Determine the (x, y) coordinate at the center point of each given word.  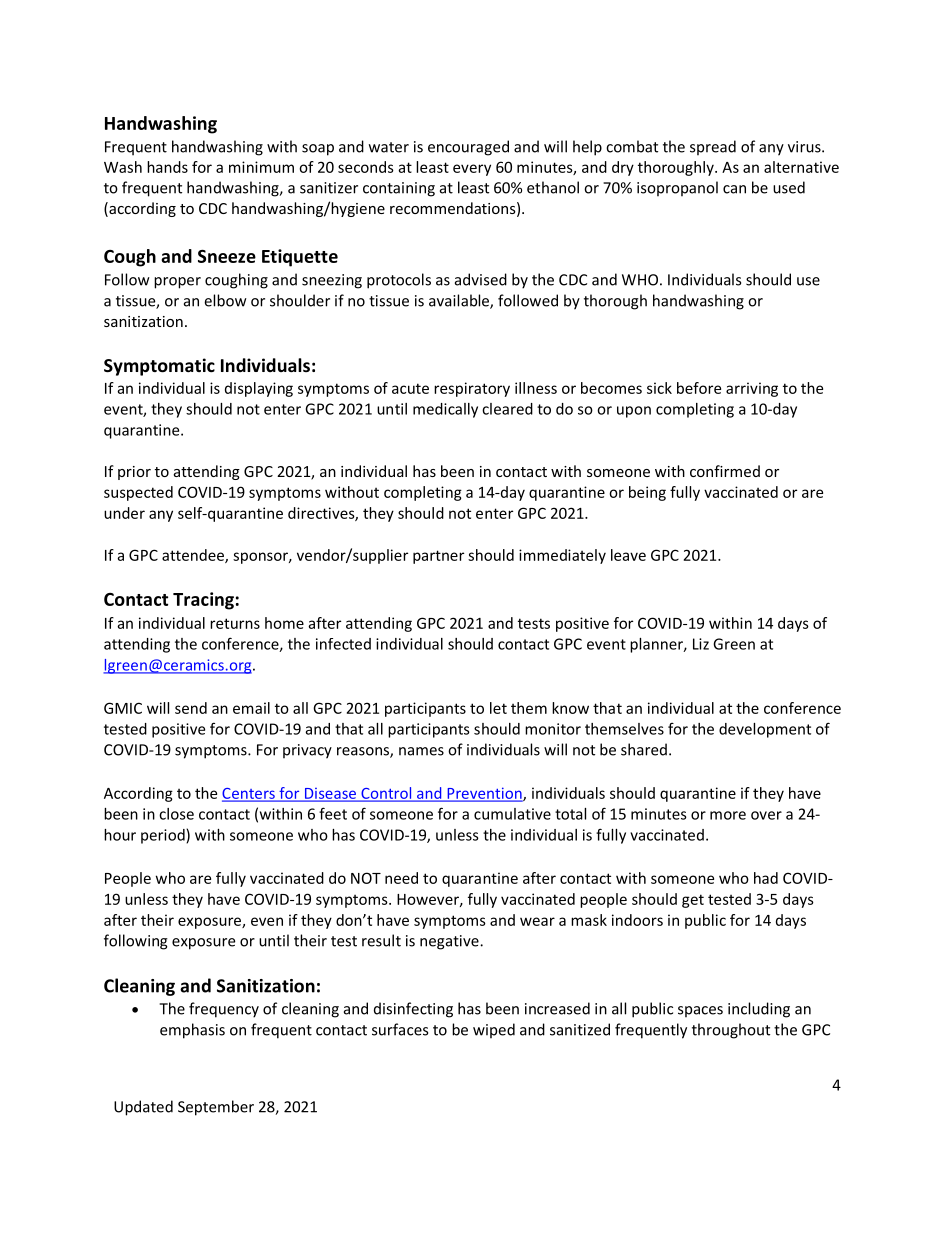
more (728, 815)
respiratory (472, 389)
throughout (731, 1031)
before (699, 388)
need (401, 878)
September (216, 1108)
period (164, 836)
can (734, 189)
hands (167, 167)
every (472, 170)
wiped (494, 1031)
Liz (701, 644)
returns (235, 623)
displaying (259, 389)
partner (438, 557)
